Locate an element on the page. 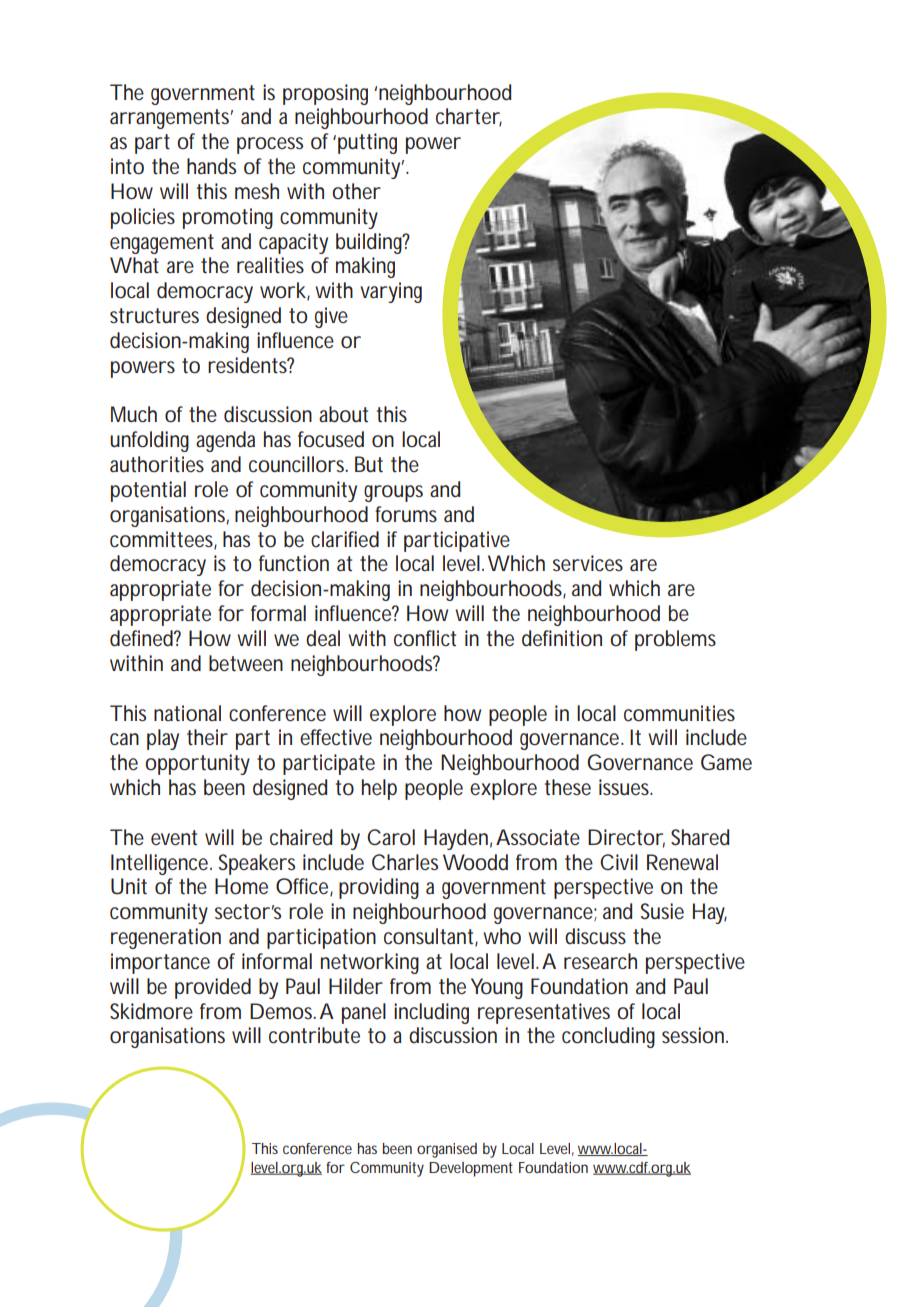 The width and height of the document is (924, 1307). Skidmore is located at coordinates (151, 1011).
